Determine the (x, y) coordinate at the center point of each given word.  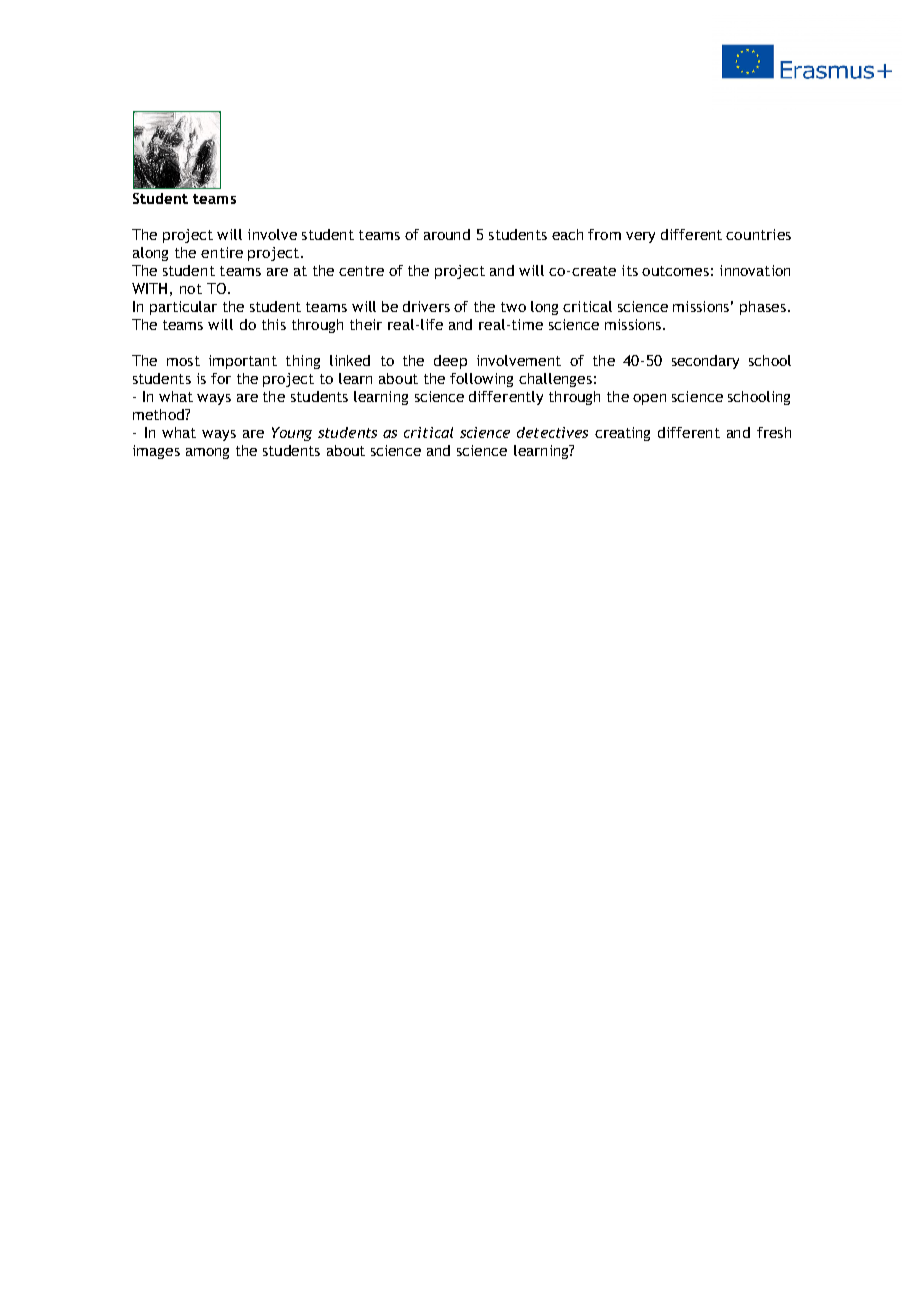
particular (183, 308)
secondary (705, 362)
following (481, 380)
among (207, 453)
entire (222, 252)
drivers (426, 306)
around (447, 234)
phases (763, 308)
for (221, 378)
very (640, 237)
